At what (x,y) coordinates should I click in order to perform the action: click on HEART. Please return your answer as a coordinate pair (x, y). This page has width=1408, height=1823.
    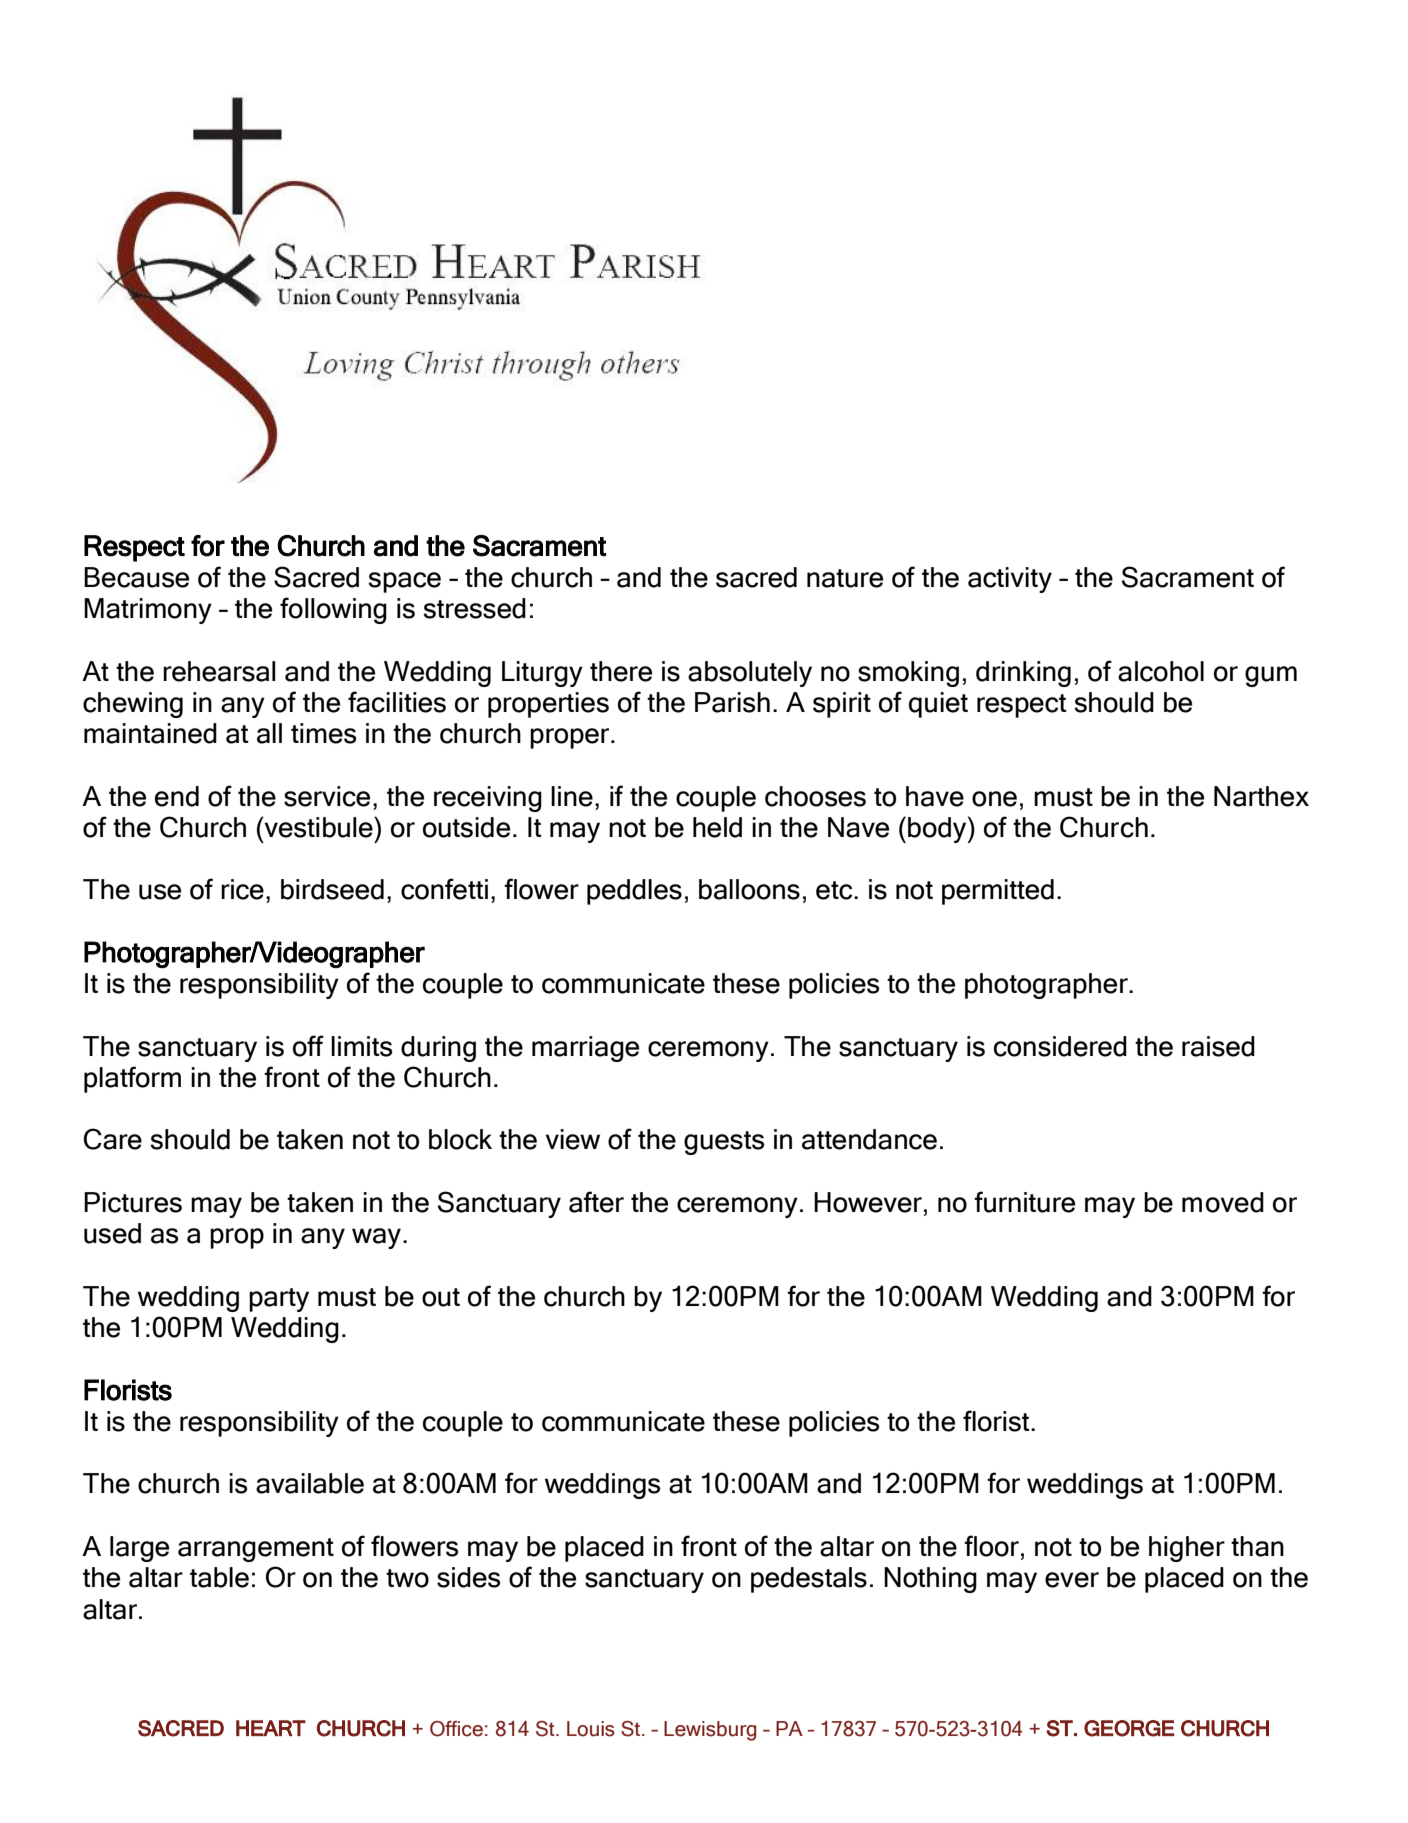
    Looking at the image, I should click on (271, 1728).
